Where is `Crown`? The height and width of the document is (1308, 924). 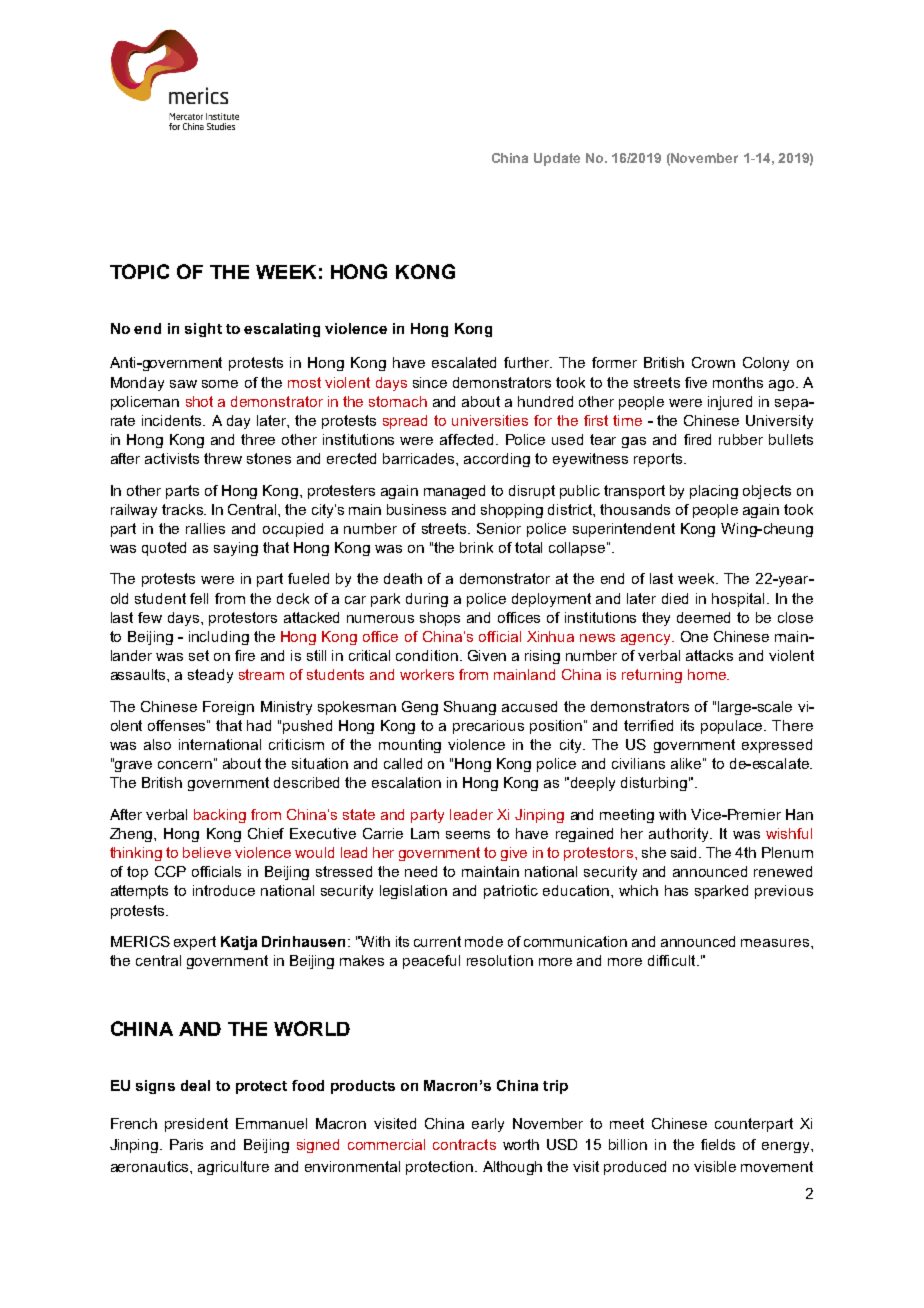
Crown is located at coordinates (713, 362).
